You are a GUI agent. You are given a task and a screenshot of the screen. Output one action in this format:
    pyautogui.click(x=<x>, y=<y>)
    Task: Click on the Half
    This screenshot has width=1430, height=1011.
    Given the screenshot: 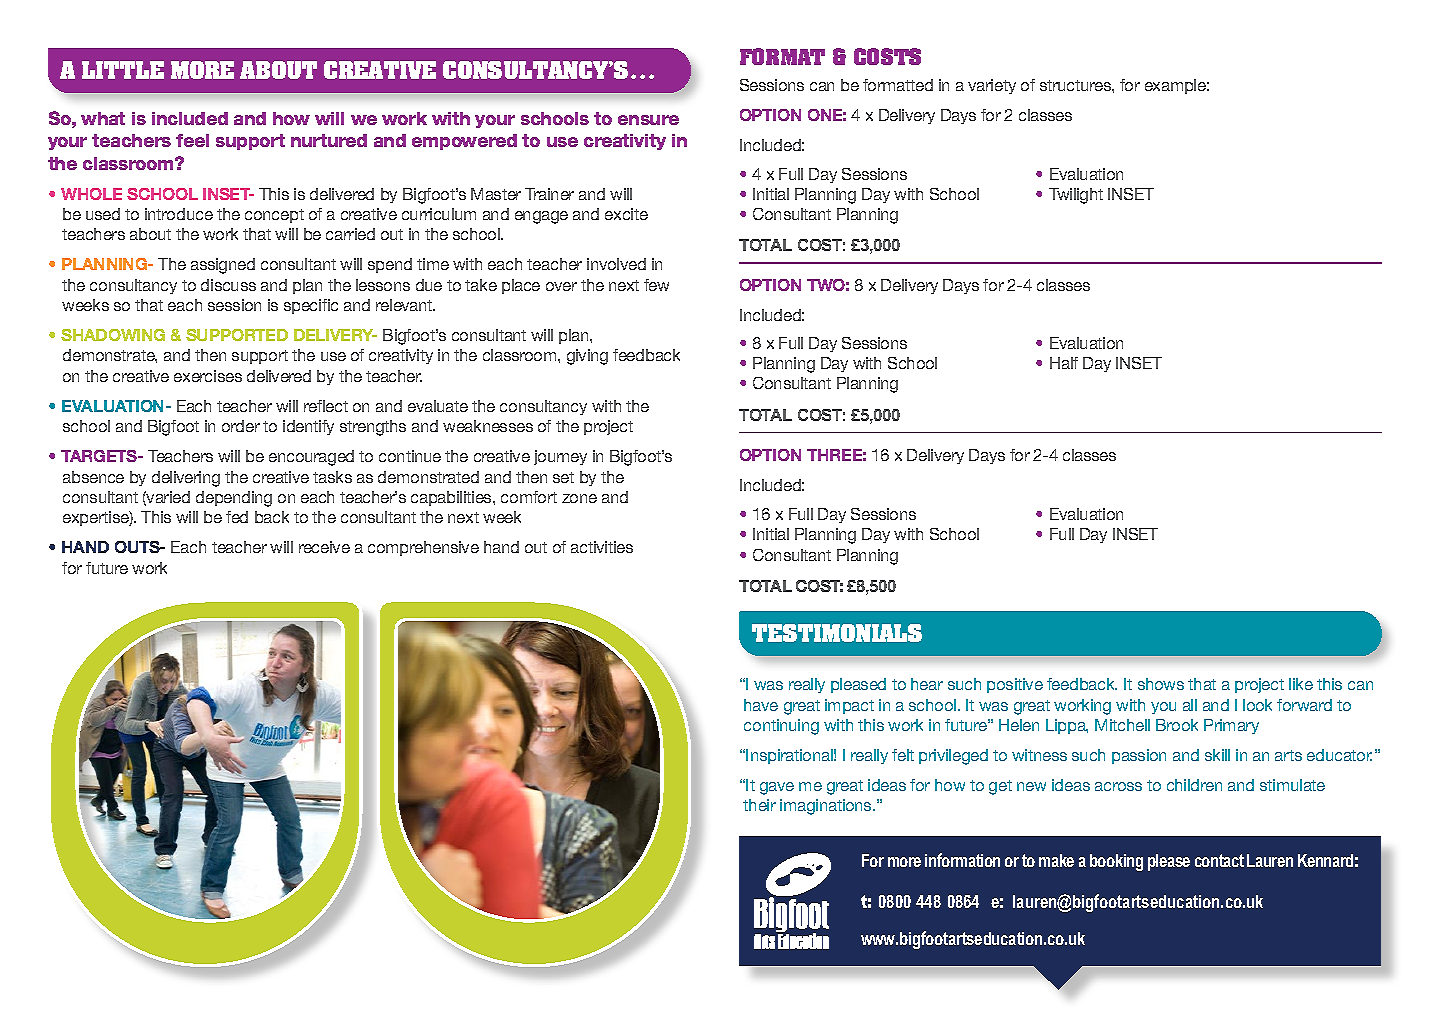 What is the action you would take?
    pyautogui.click(x=1064, y=363)
